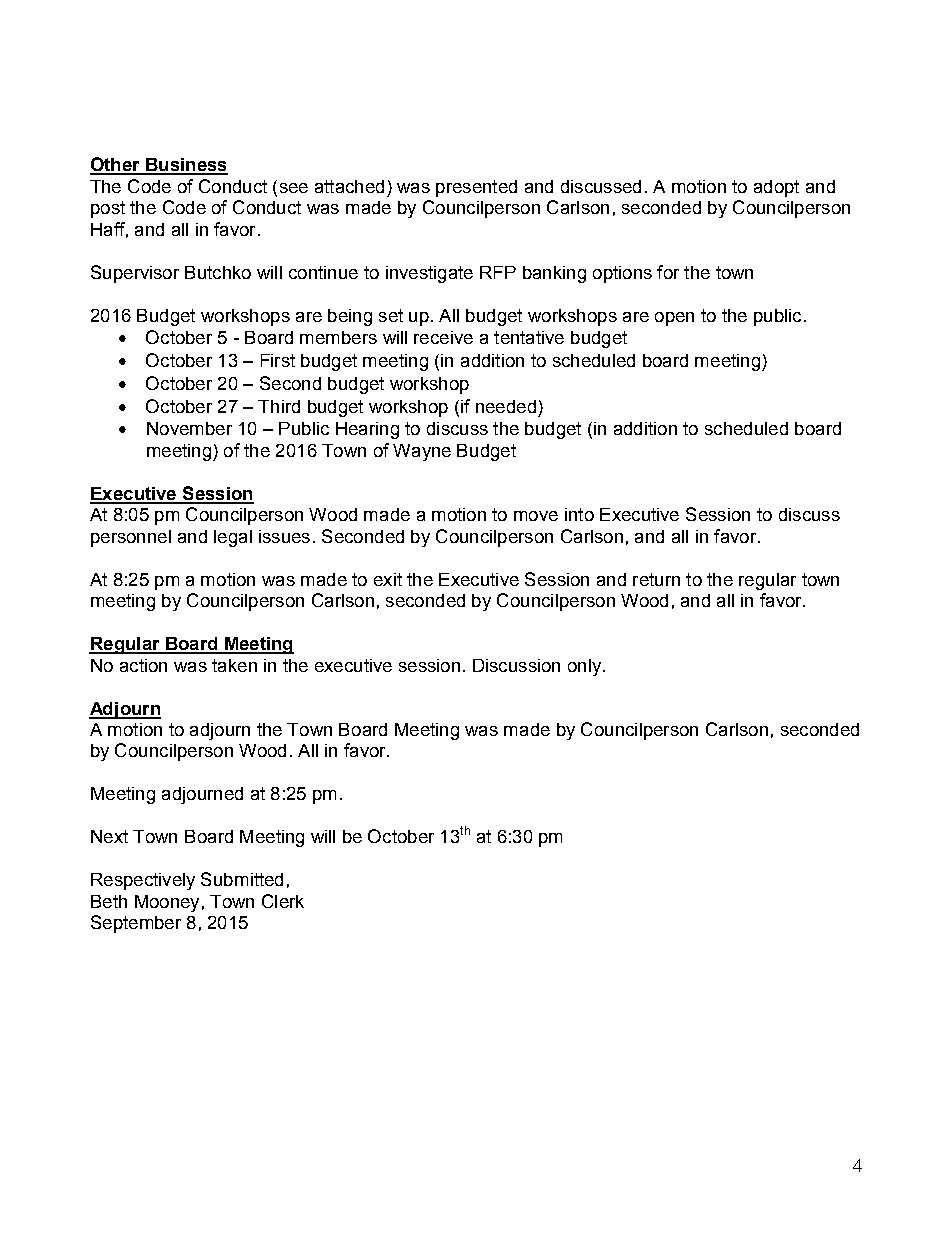  I want to click on adopt, so click(776, 188).
